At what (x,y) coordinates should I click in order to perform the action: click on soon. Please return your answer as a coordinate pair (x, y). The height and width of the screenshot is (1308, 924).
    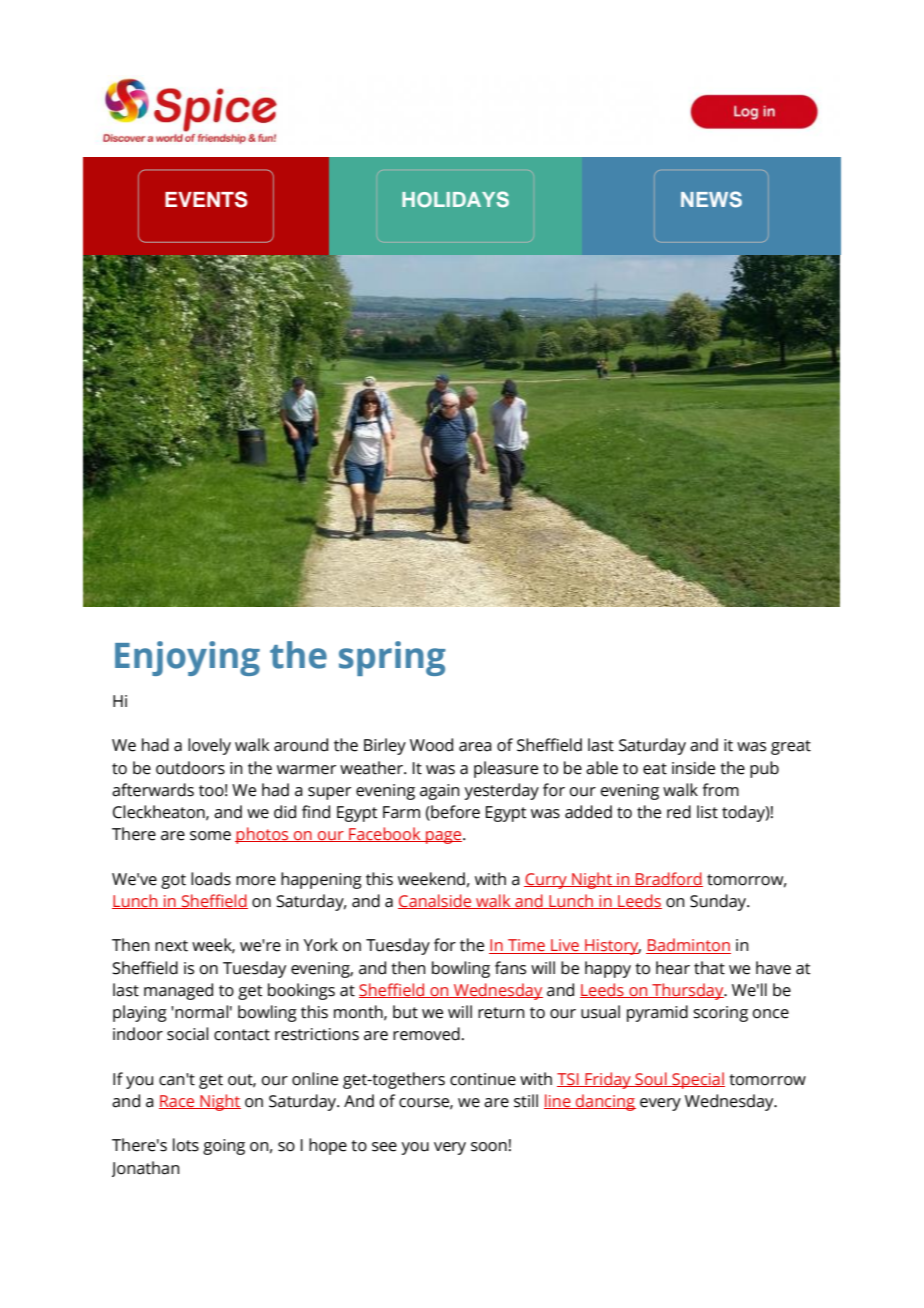
    Looking at the image, I should click on (489, 1147).
